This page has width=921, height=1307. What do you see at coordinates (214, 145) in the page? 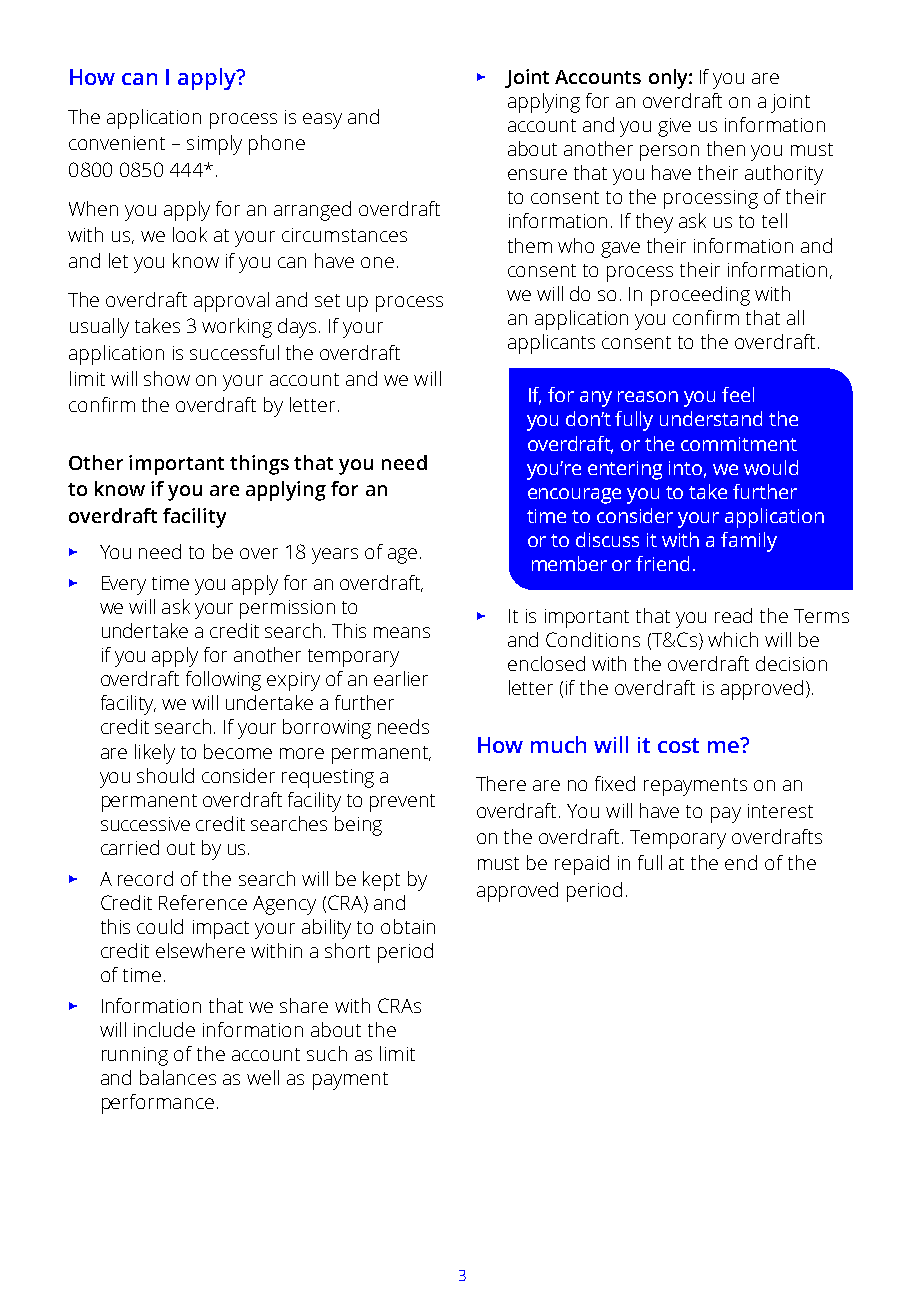
I see `simply` at bounding box center [214, 145].
